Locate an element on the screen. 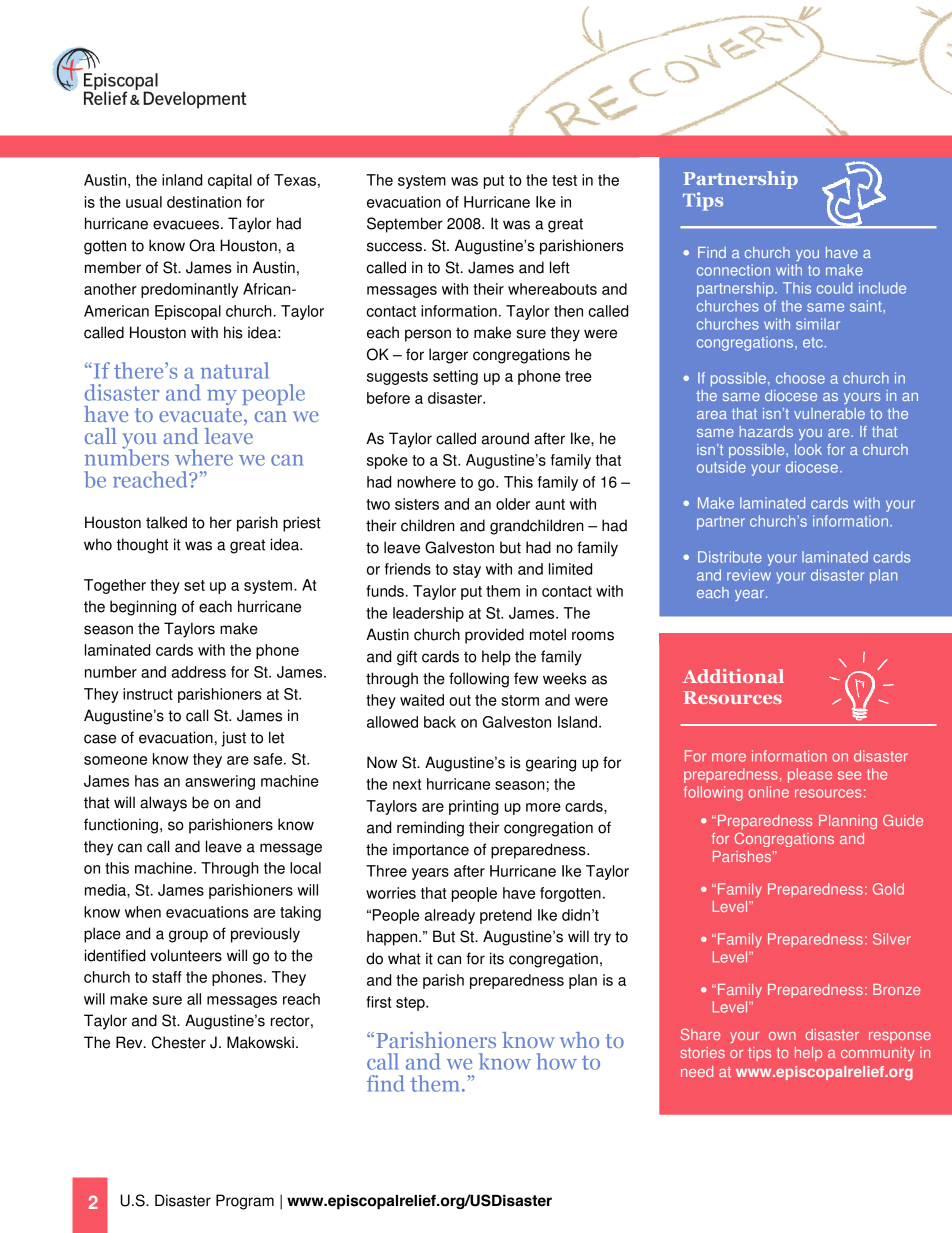 The image size is (952, 1233). destination is located at coordinates (204, 202).
